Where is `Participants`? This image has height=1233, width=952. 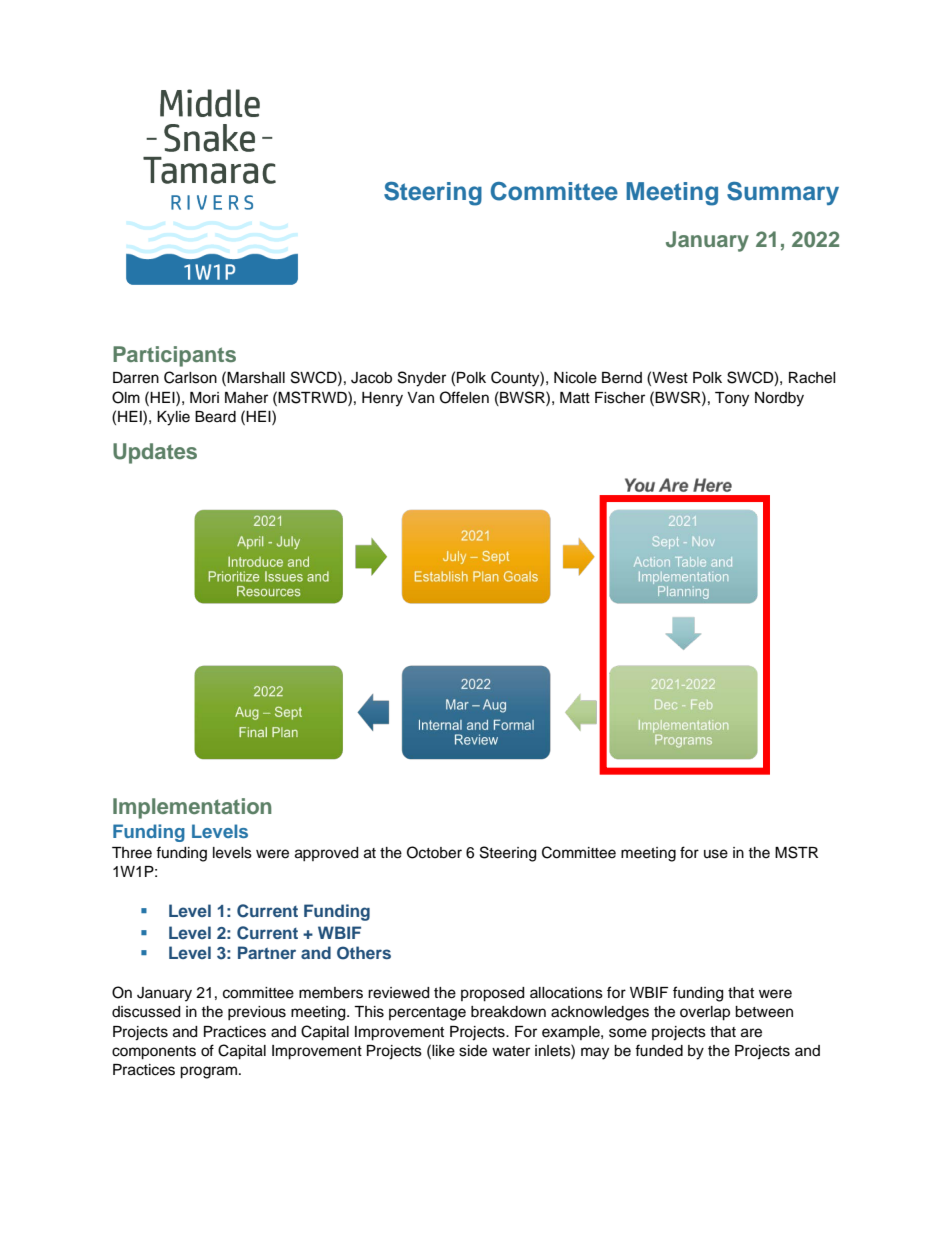 Participants is located at coordinates (174, 356).
